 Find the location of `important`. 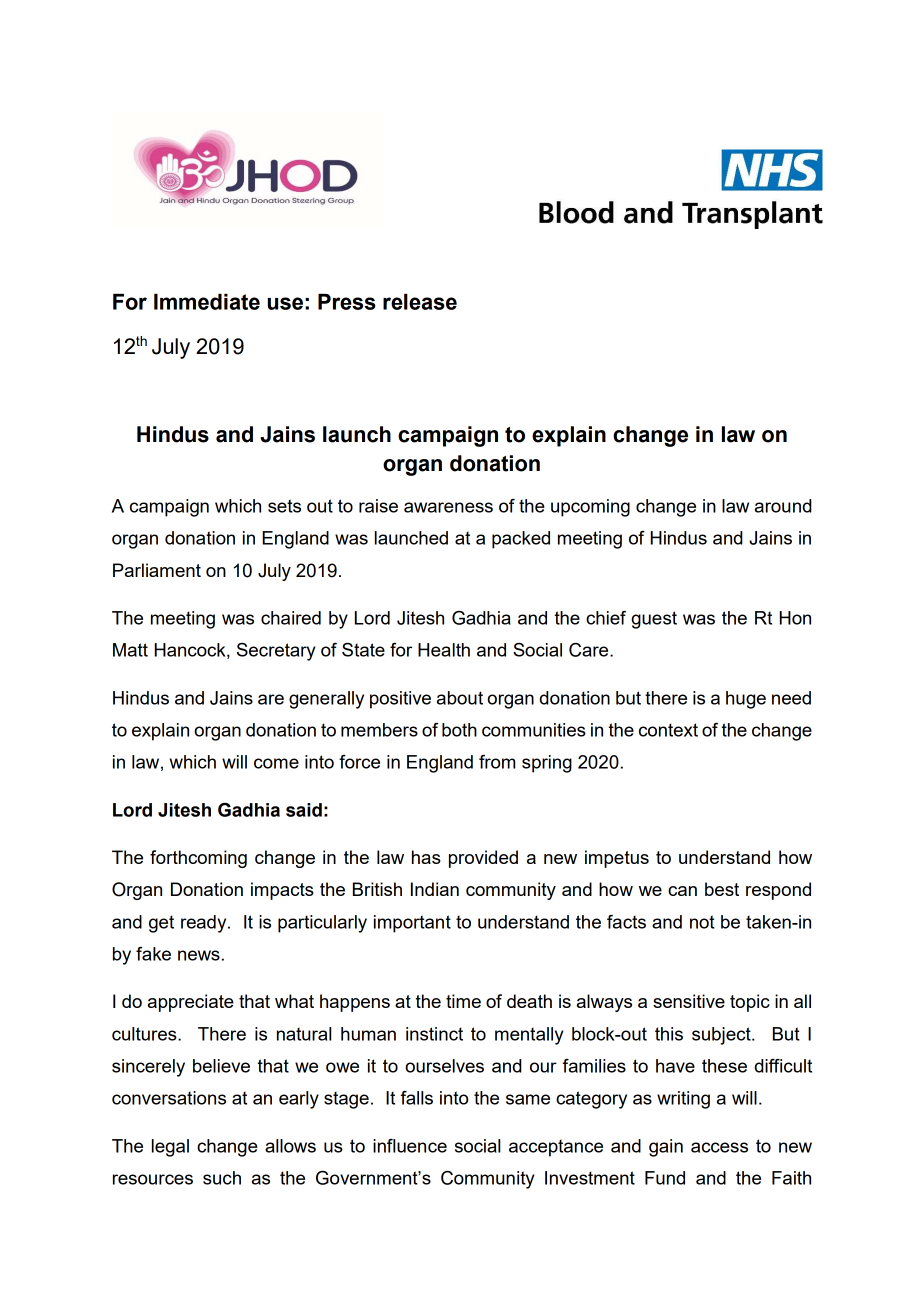

important is located at coordinates (412, 924).
